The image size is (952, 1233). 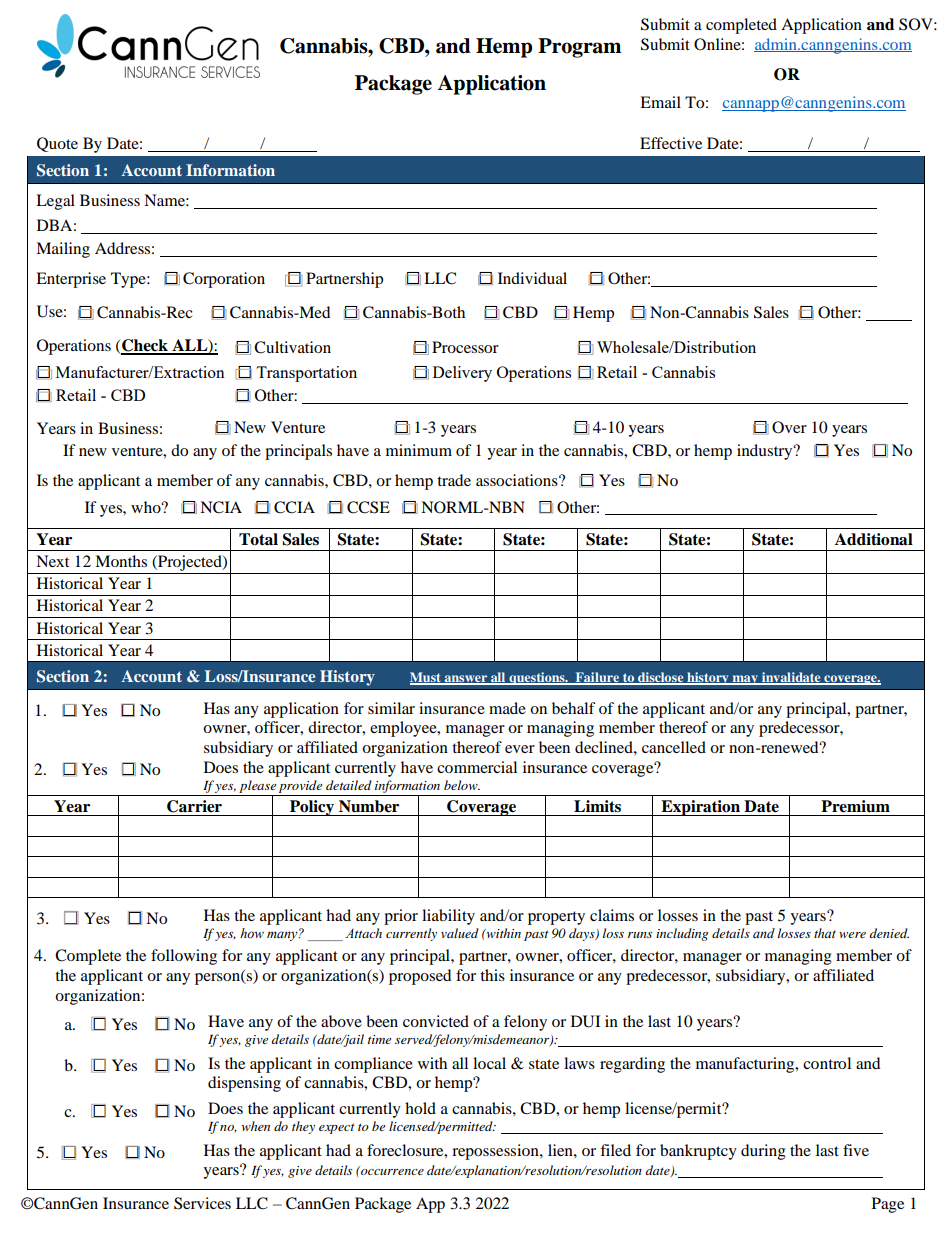 What do you see at coordinates (121, 561) in the page?
I see `Months` at bounding box center [121, 561].
